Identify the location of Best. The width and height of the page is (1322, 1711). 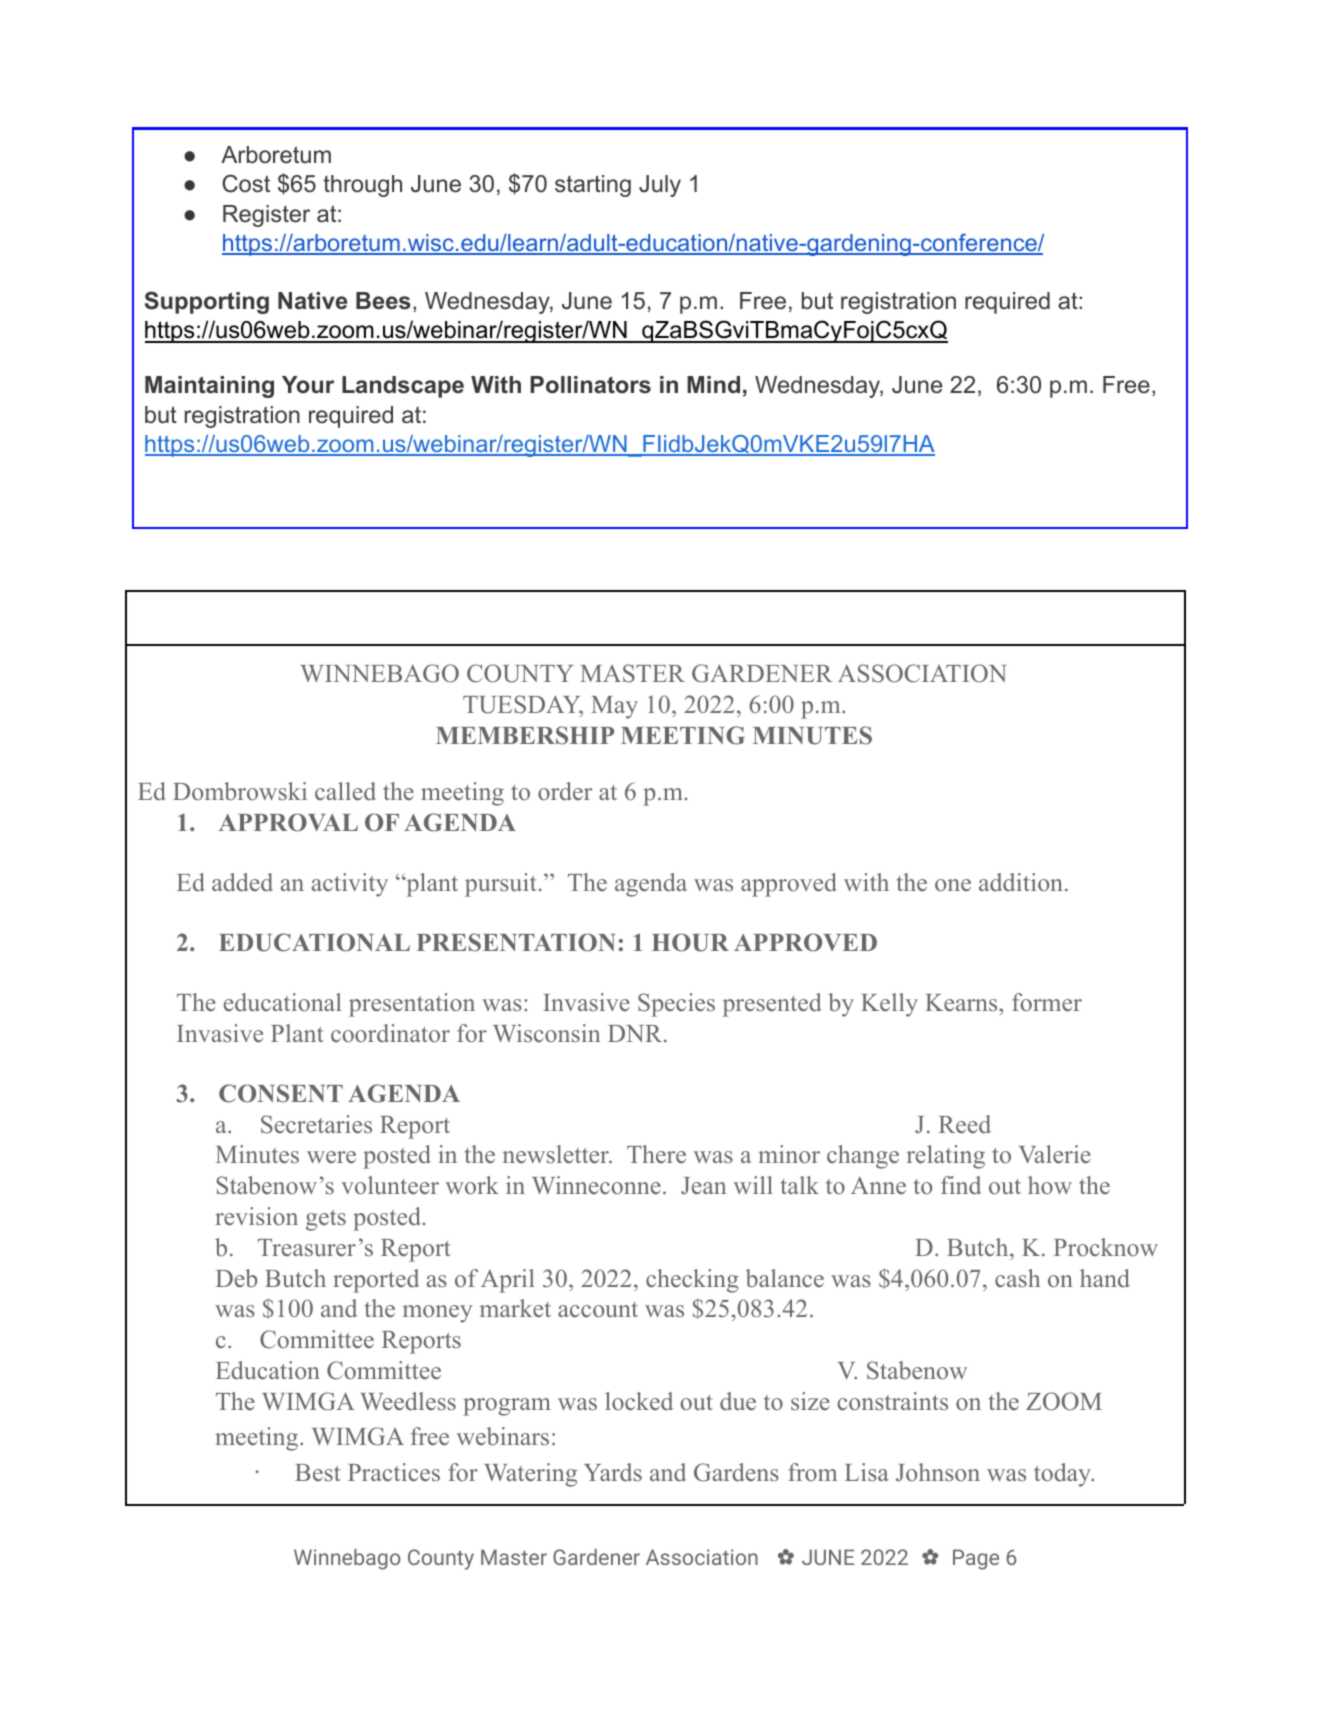
(318, 1473).
